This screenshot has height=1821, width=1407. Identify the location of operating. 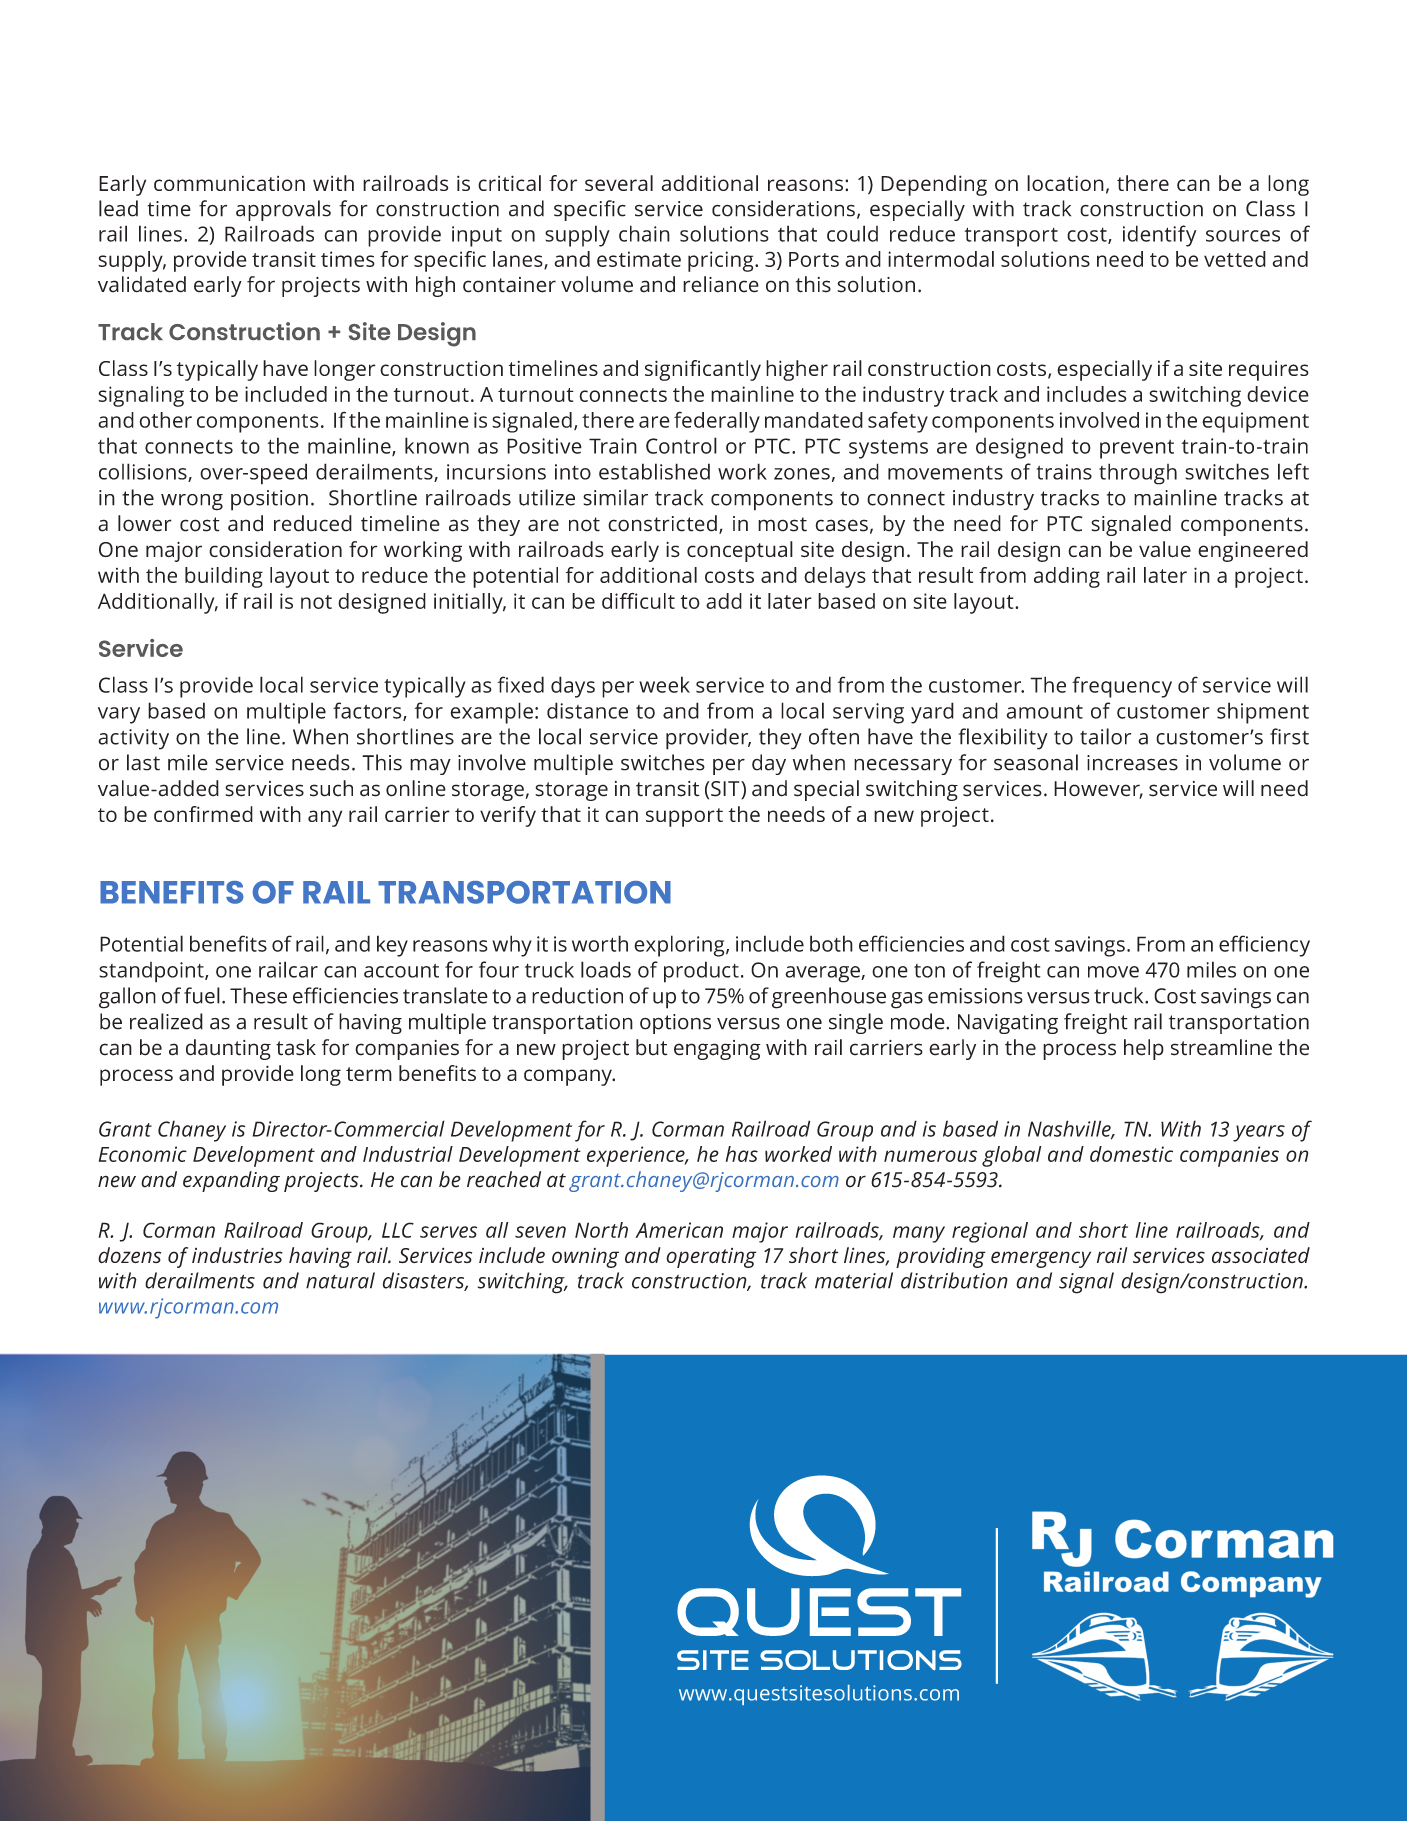
(711, 1258).
